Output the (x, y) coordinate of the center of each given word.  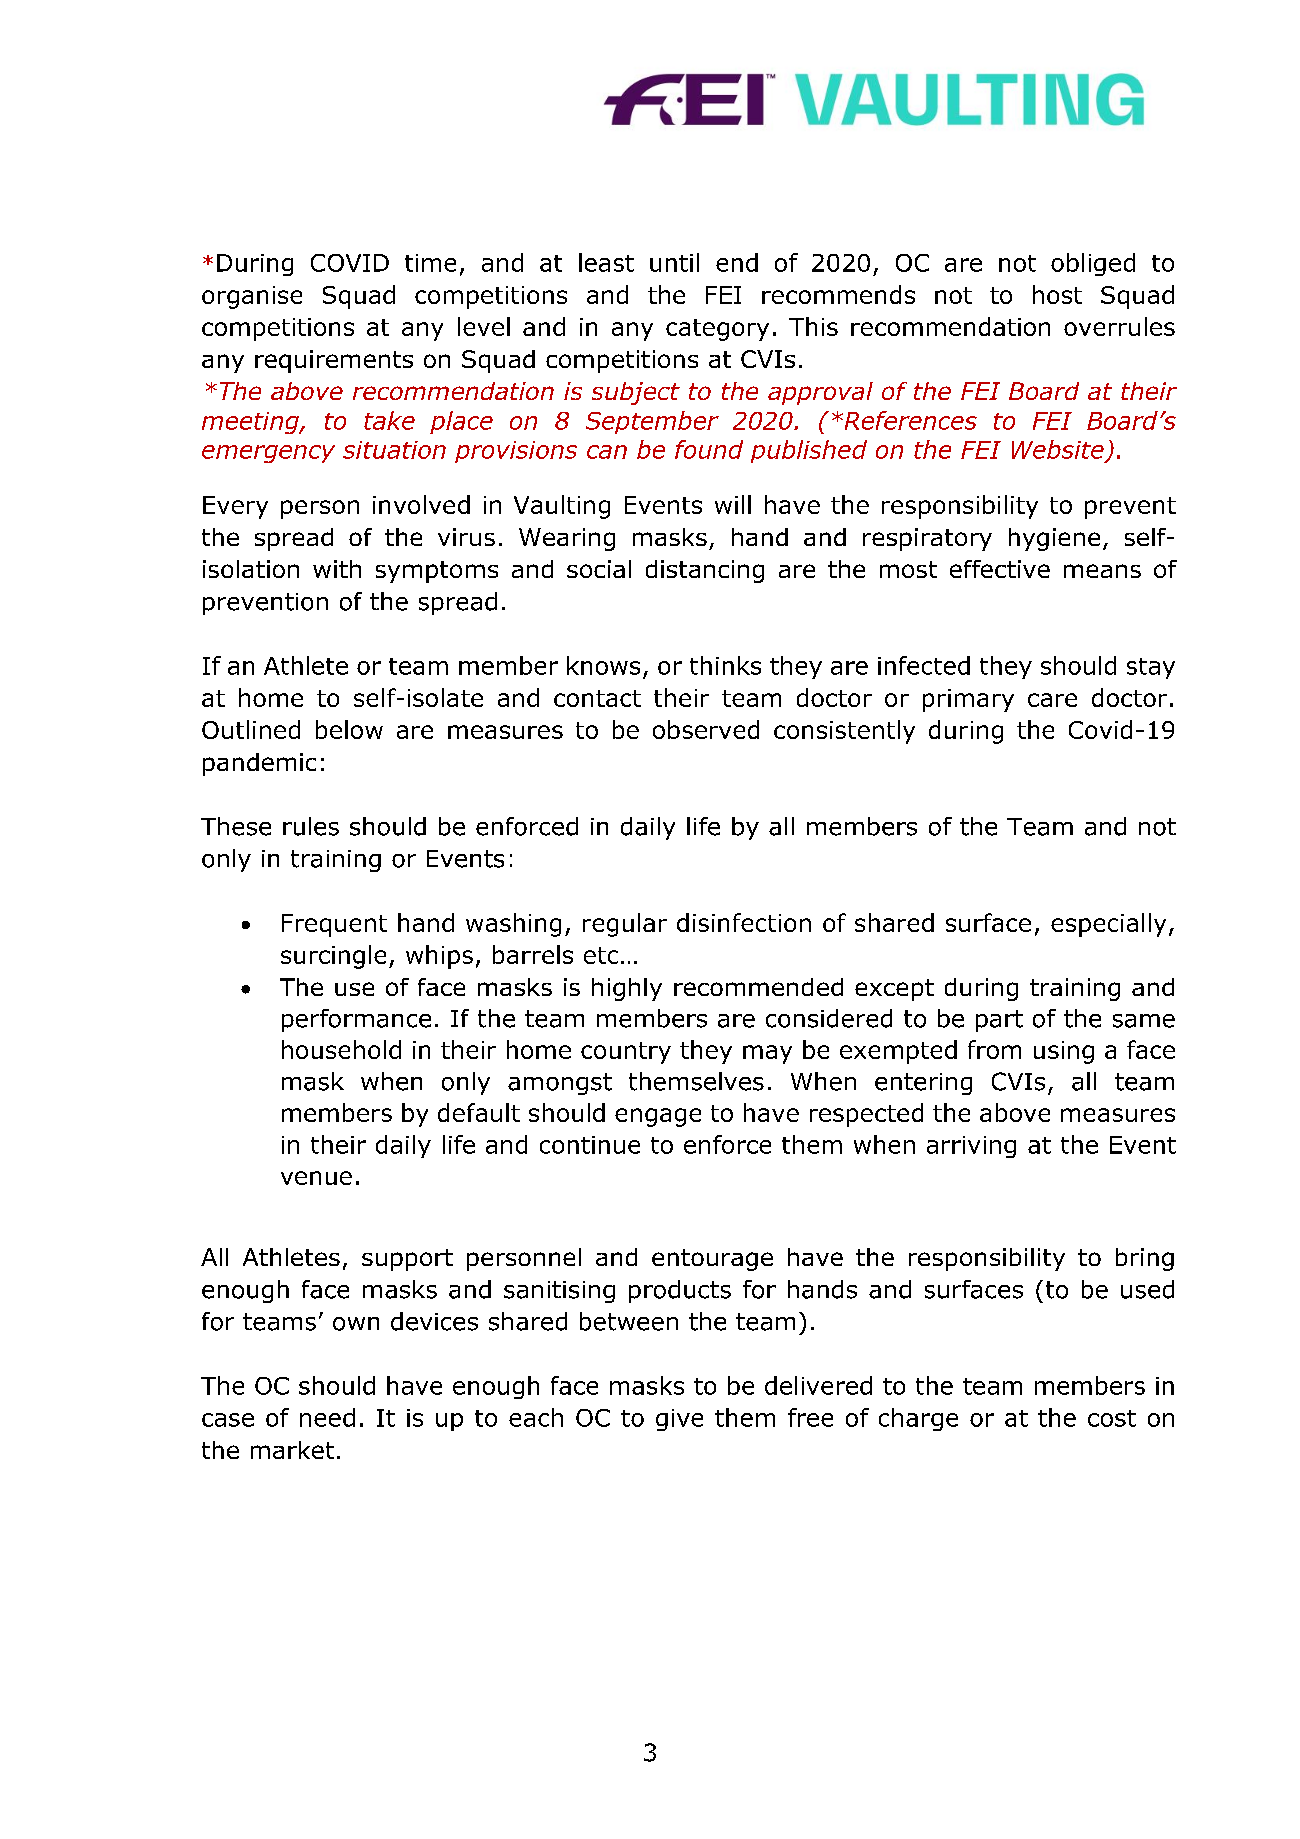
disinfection (744, 922)
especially (1108, 925)
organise (252, 297)
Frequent (334, 925)
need (327, 1417)
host (1057, 294)
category (717, 330)
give (679, 1420)
